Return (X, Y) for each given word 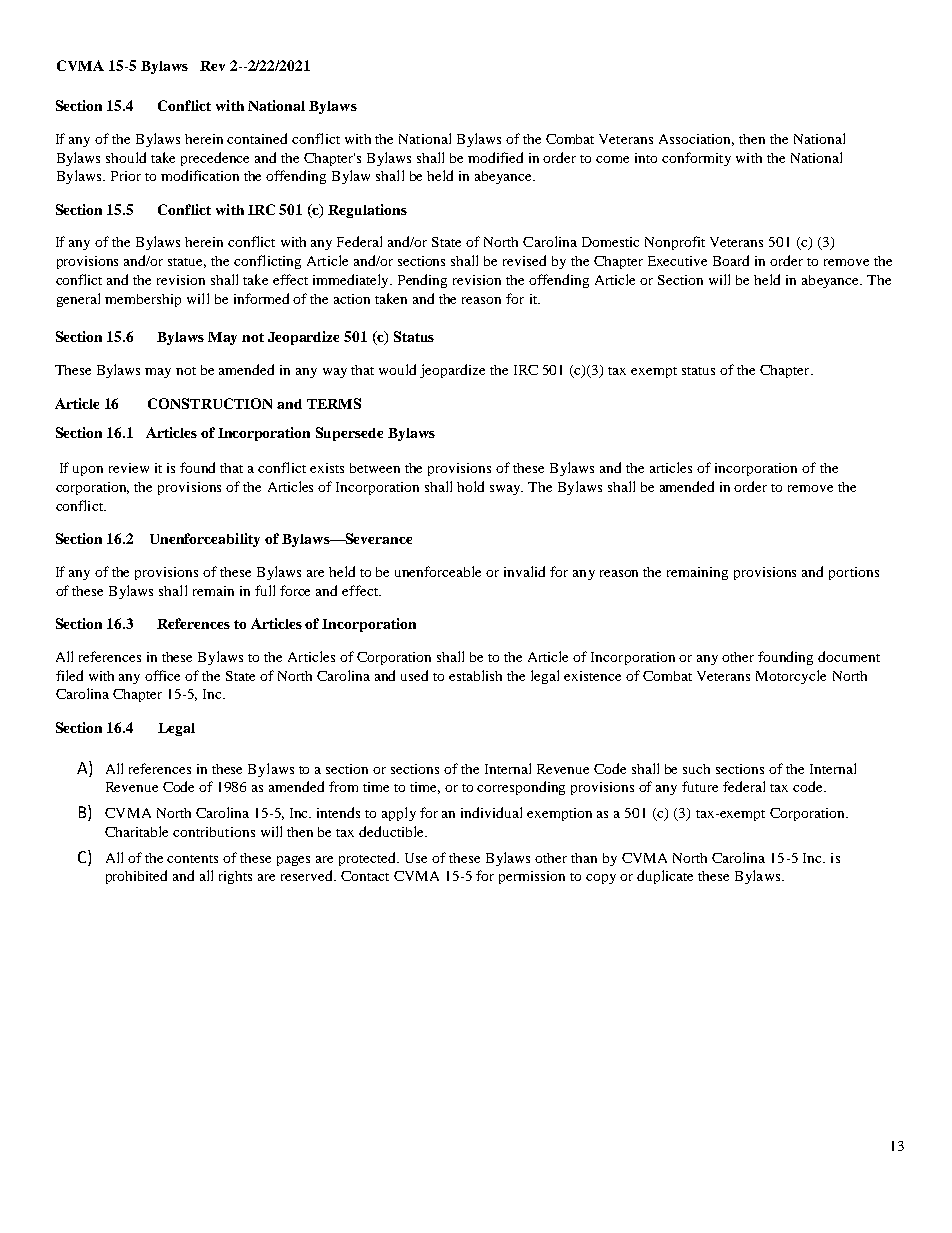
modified (495, 157)
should (126, 157)
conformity (696, 159)
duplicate (665, 877)
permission (532, 877)
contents (192, 859)
